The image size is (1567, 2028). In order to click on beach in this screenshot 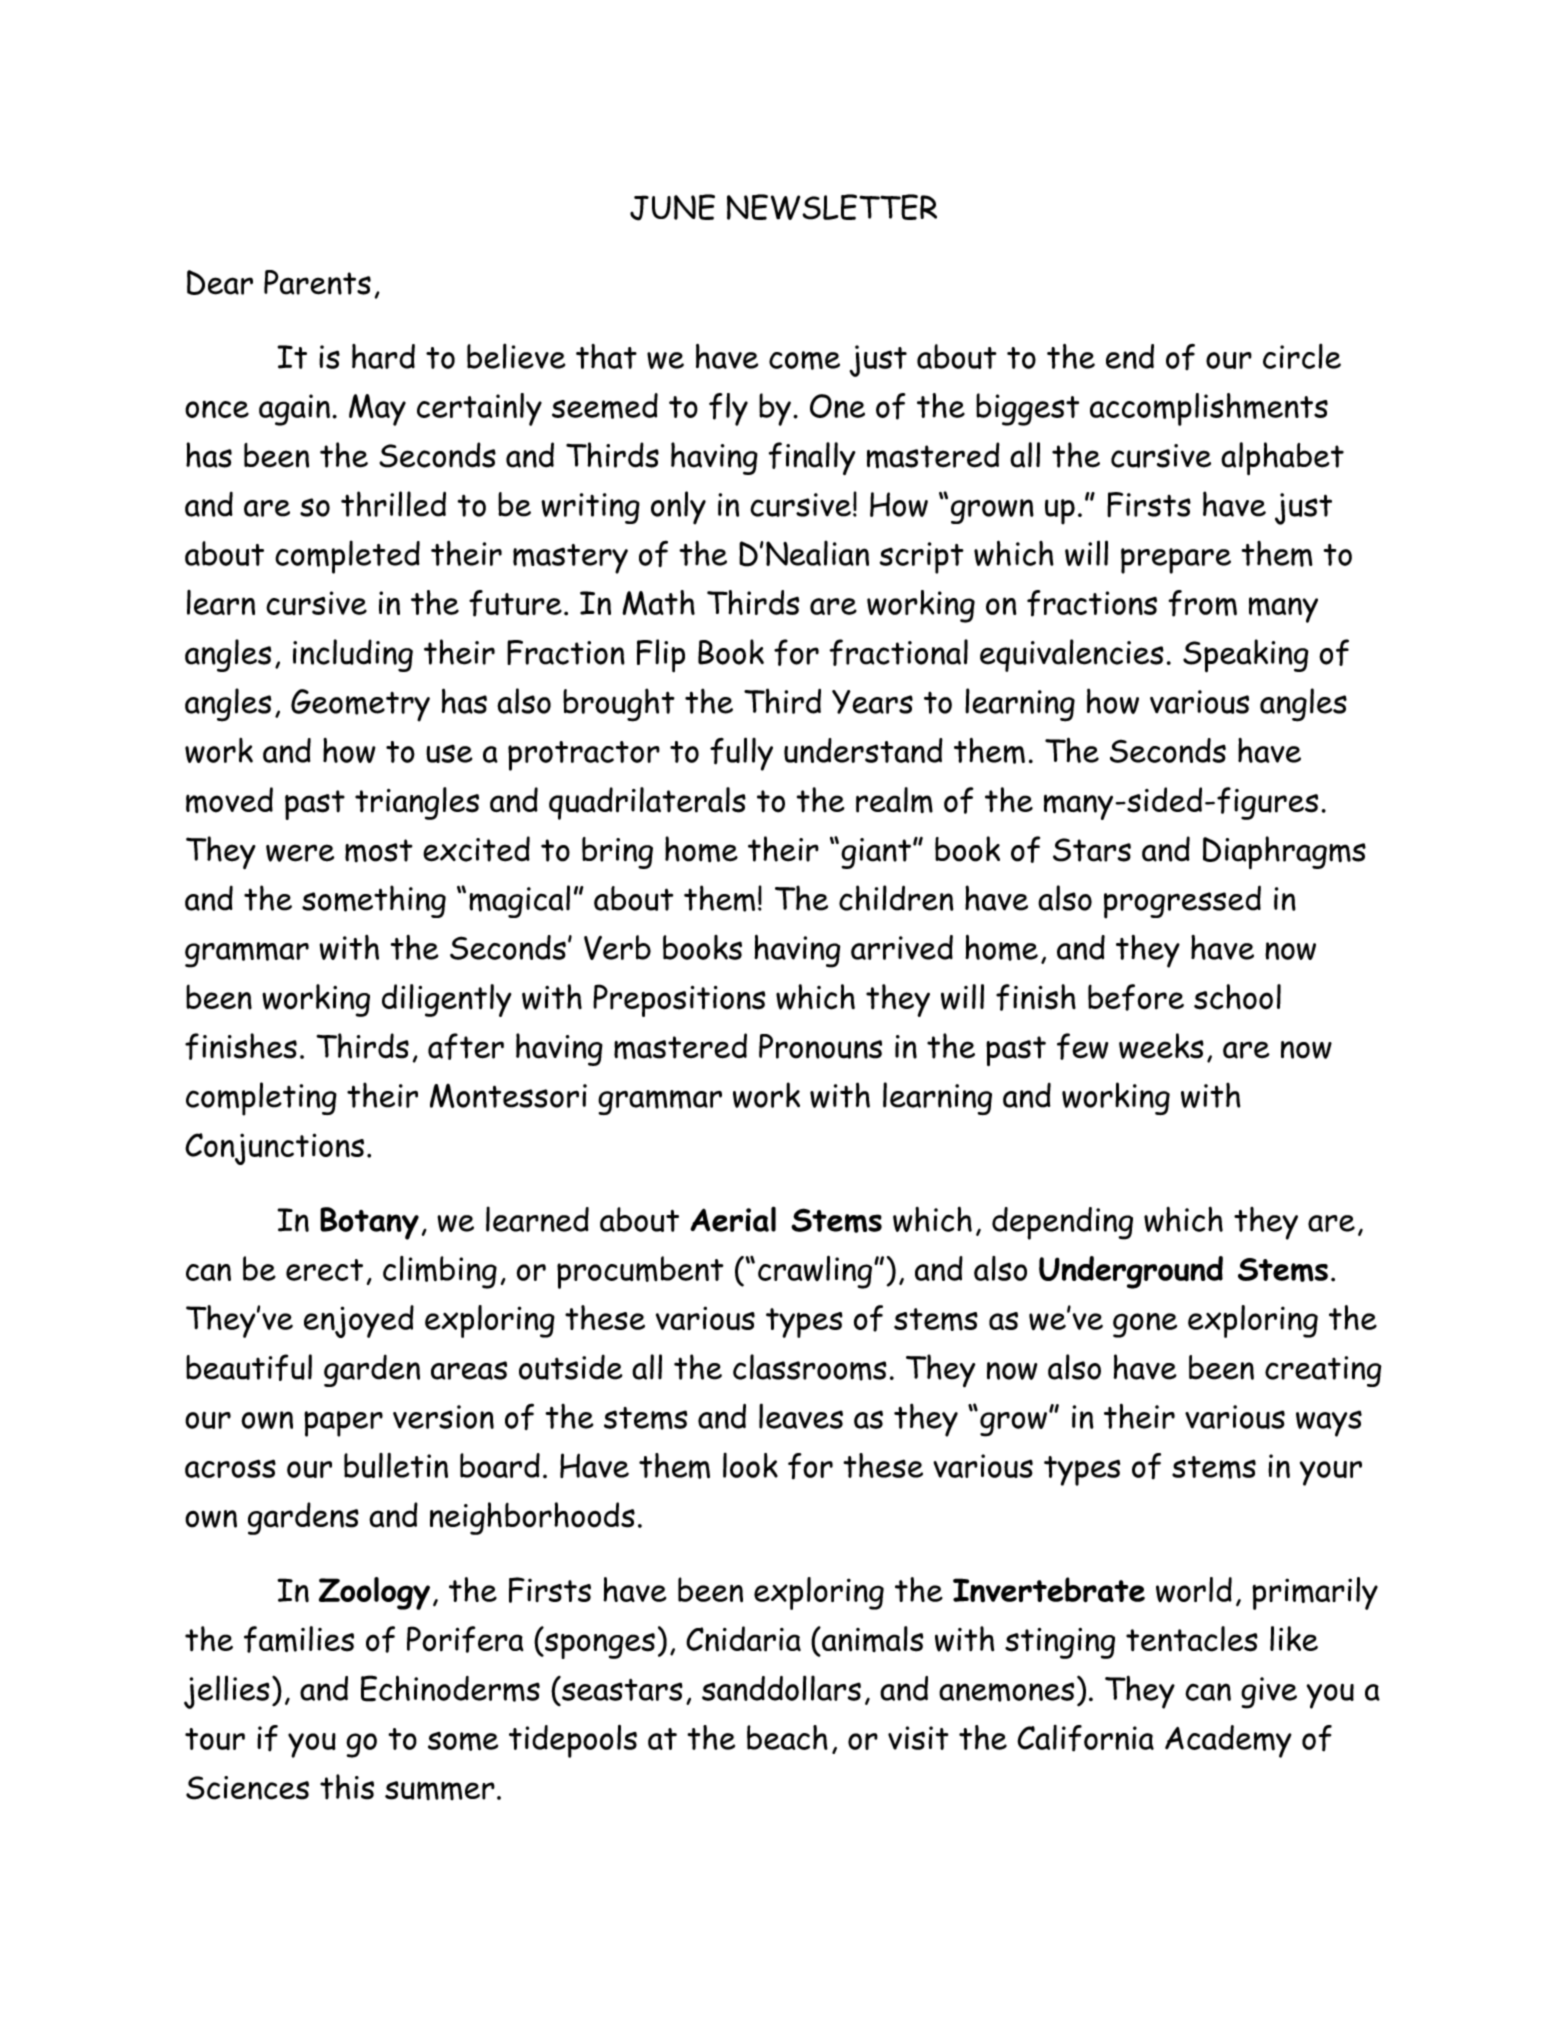, I will do `click(787, 1737)`.
